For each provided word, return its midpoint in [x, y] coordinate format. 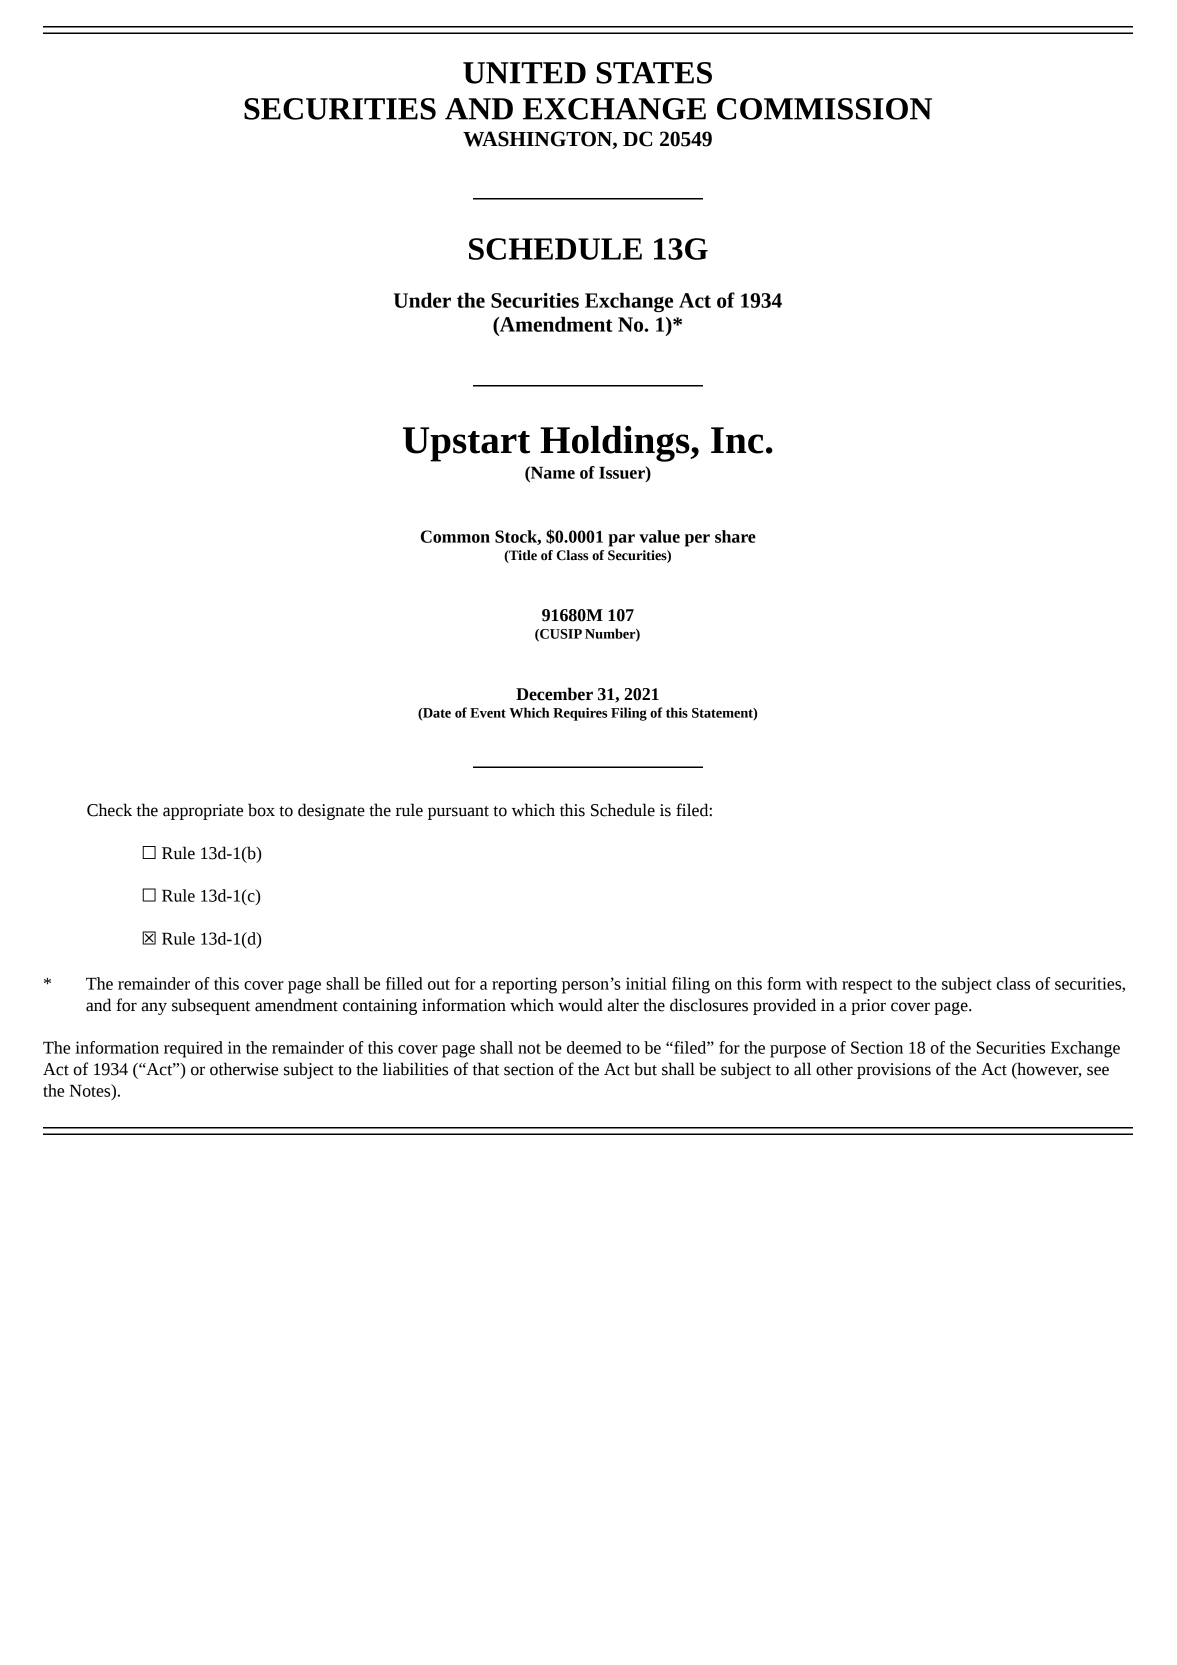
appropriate [203, 812]
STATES [654, 73]
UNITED [524, 73]
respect [867, 986]
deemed [594, 1047]
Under [422, 300]
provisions [894, 1071]
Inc [737, 440]
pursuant [458, 813]
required [193, 1049]
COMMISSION [824, 109]
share [735, 536]
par [621, 540]
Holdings [616, 444]
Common [455, 536]
